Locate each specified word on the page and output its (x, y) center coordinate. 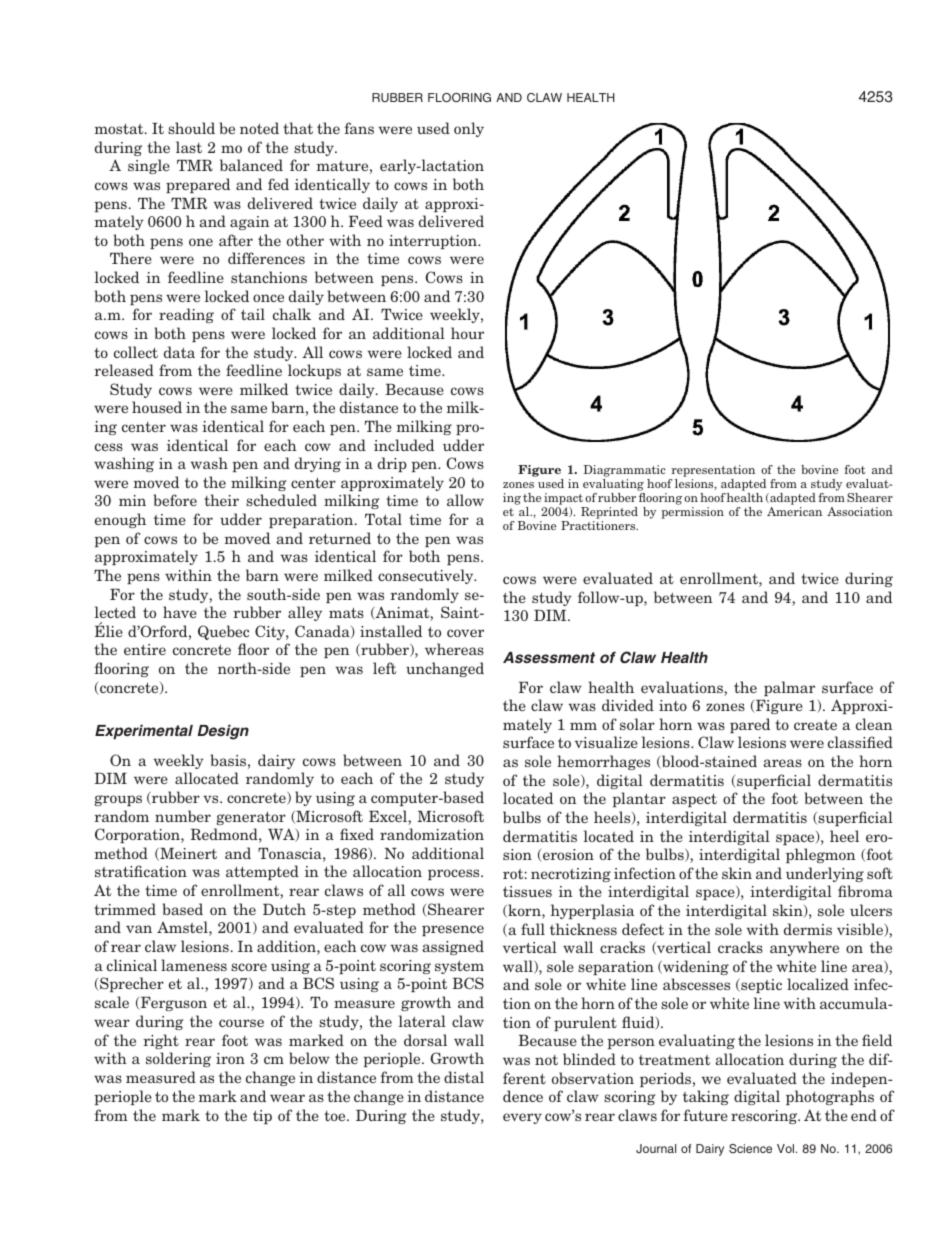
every (522, 1118)
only (469, 129)
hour (467, 333)
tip (262, 1117)
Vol (787, 1148)
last (189, 147)
